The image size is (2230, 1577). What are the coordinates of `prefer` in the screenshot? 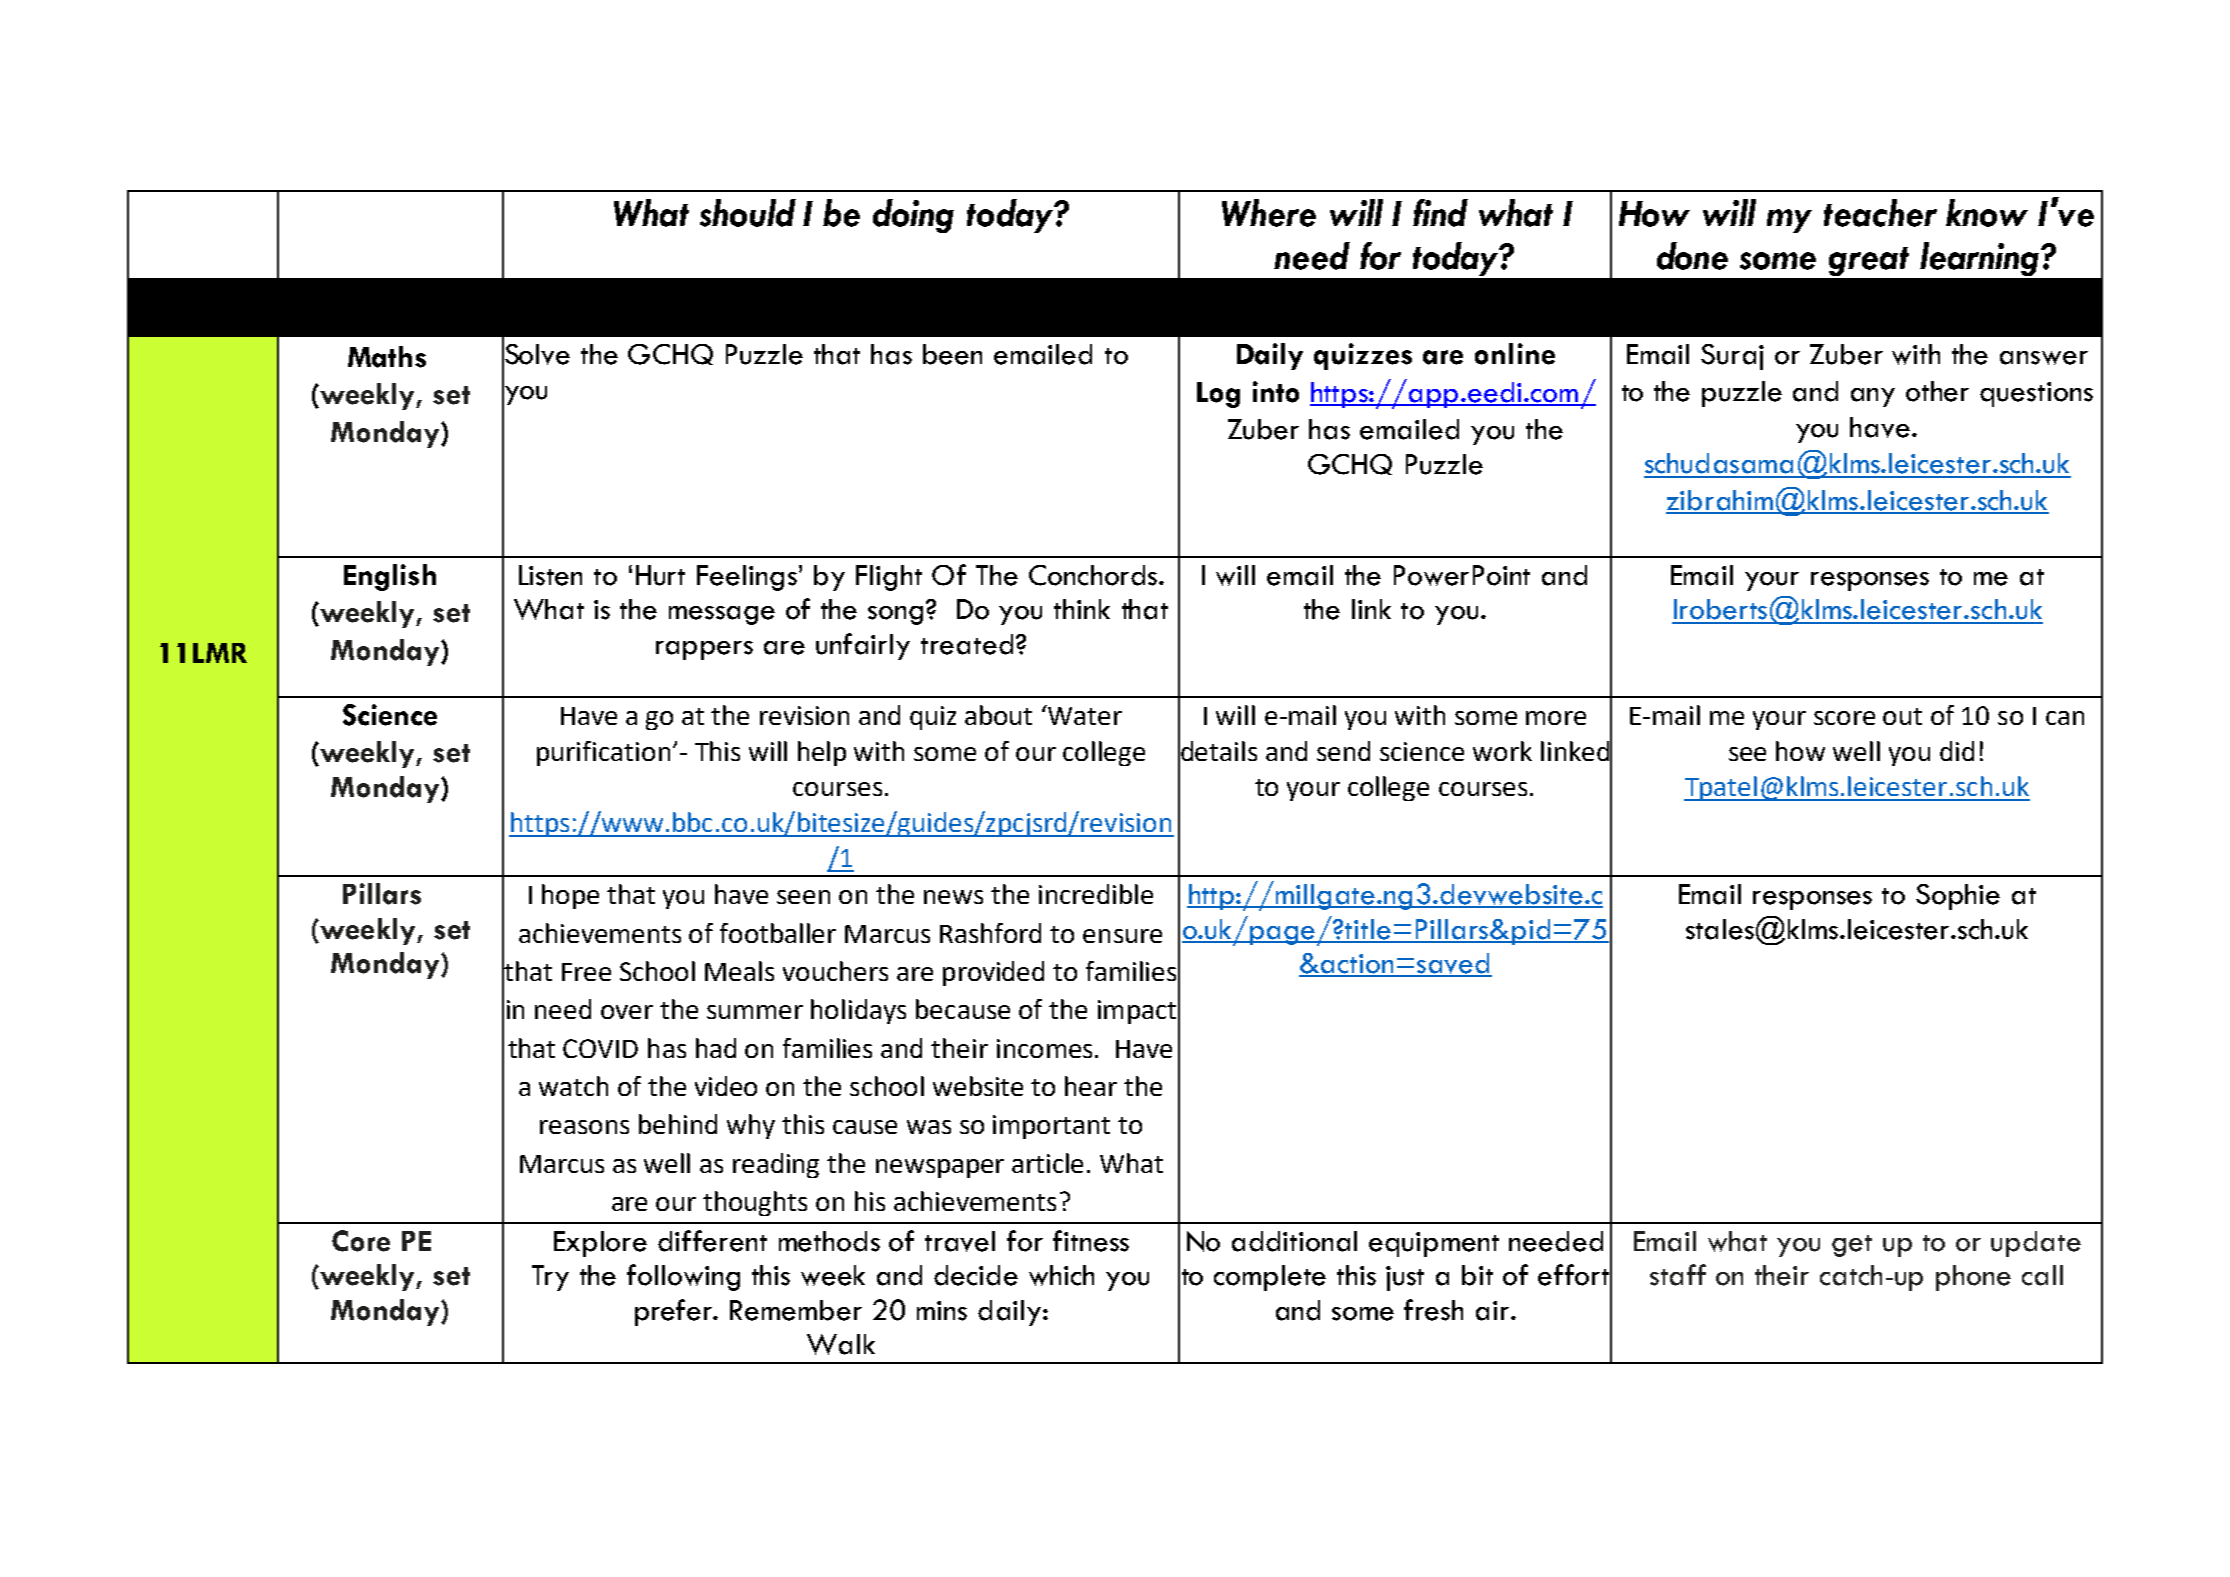 It's located at (675, 1312).
